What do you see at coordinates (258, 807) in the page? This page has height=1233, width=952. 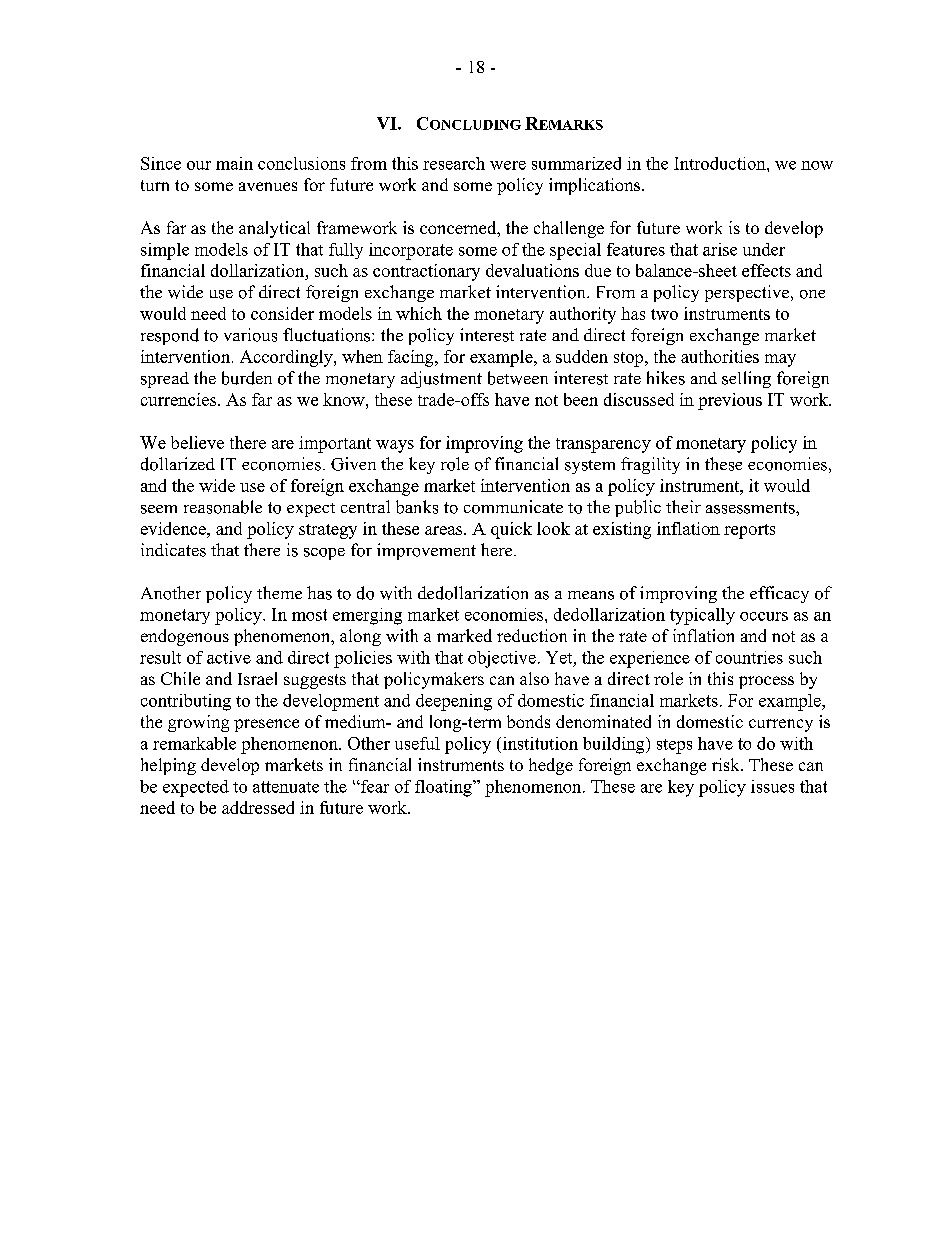 I see `addressed` at bounding box center [258, 807].
